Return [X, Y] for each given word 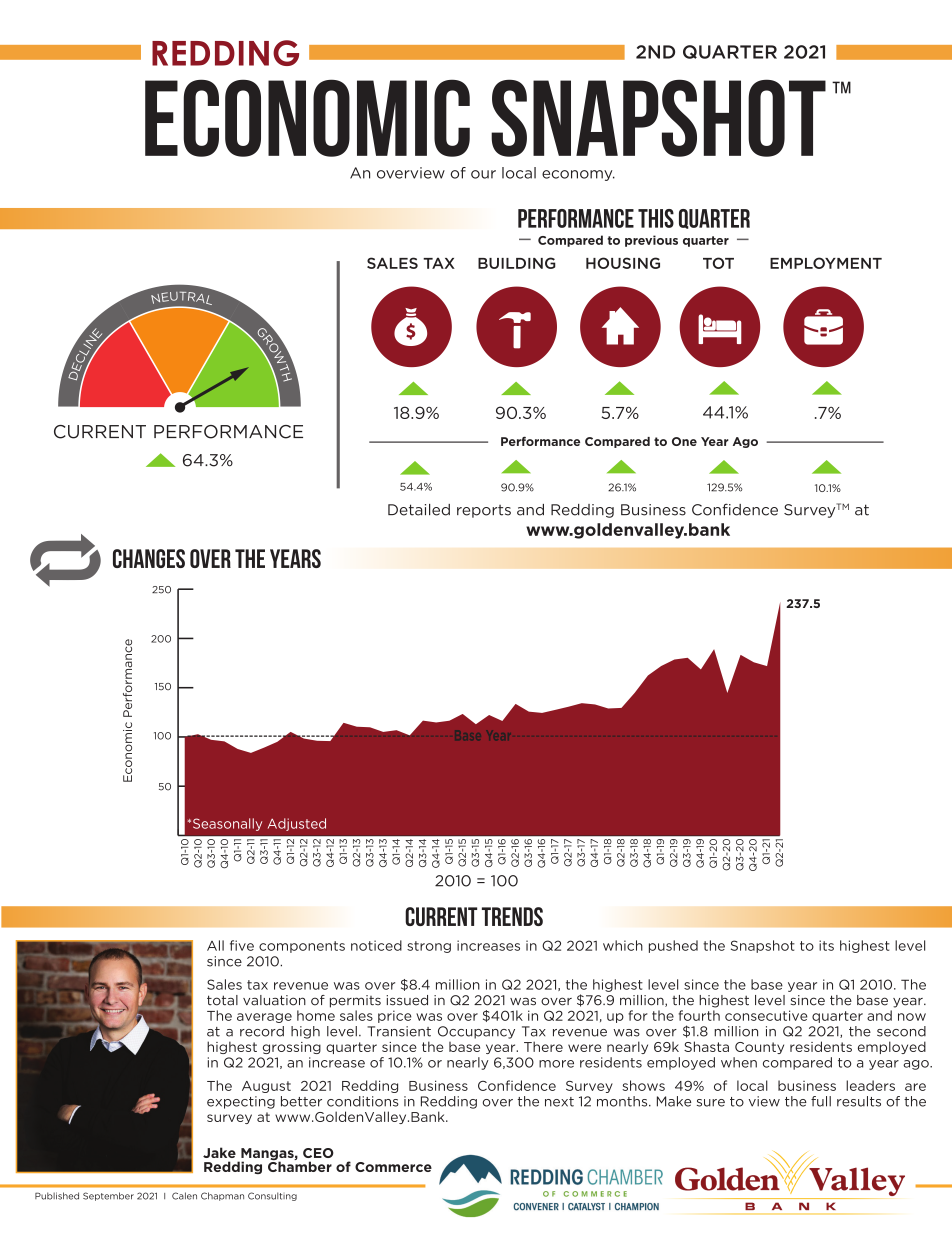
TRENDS [512, 916]
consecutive [766, 1015]
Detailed [419, 510]
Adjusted [297, 824]
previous [651, 241]
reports [484, 511]
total [222, 1000]
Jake [219, 1152]
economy [578, 175]
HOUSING [623, 263]
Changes [149, 558]
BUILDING [517, 263]
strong [429, 947]
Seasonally [227, 824]
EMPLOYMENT [826, 263]
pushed [673, 946]
